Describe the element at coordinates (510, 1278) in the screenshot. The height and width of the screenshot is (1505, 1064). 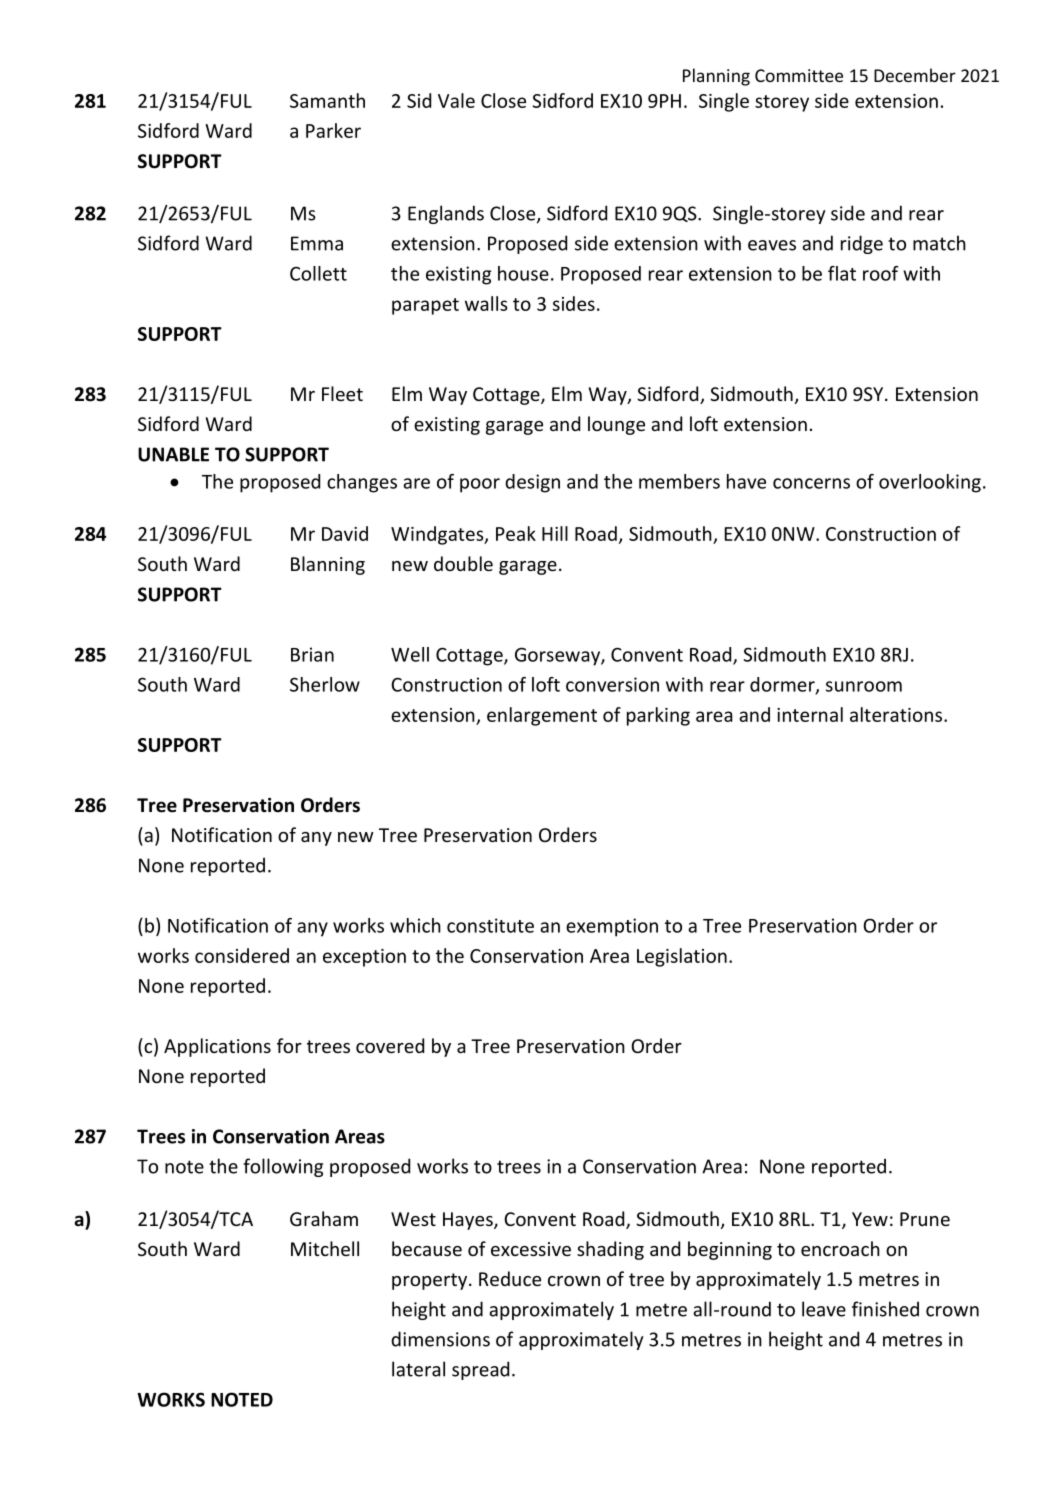
I see `Reduce` at that location.
